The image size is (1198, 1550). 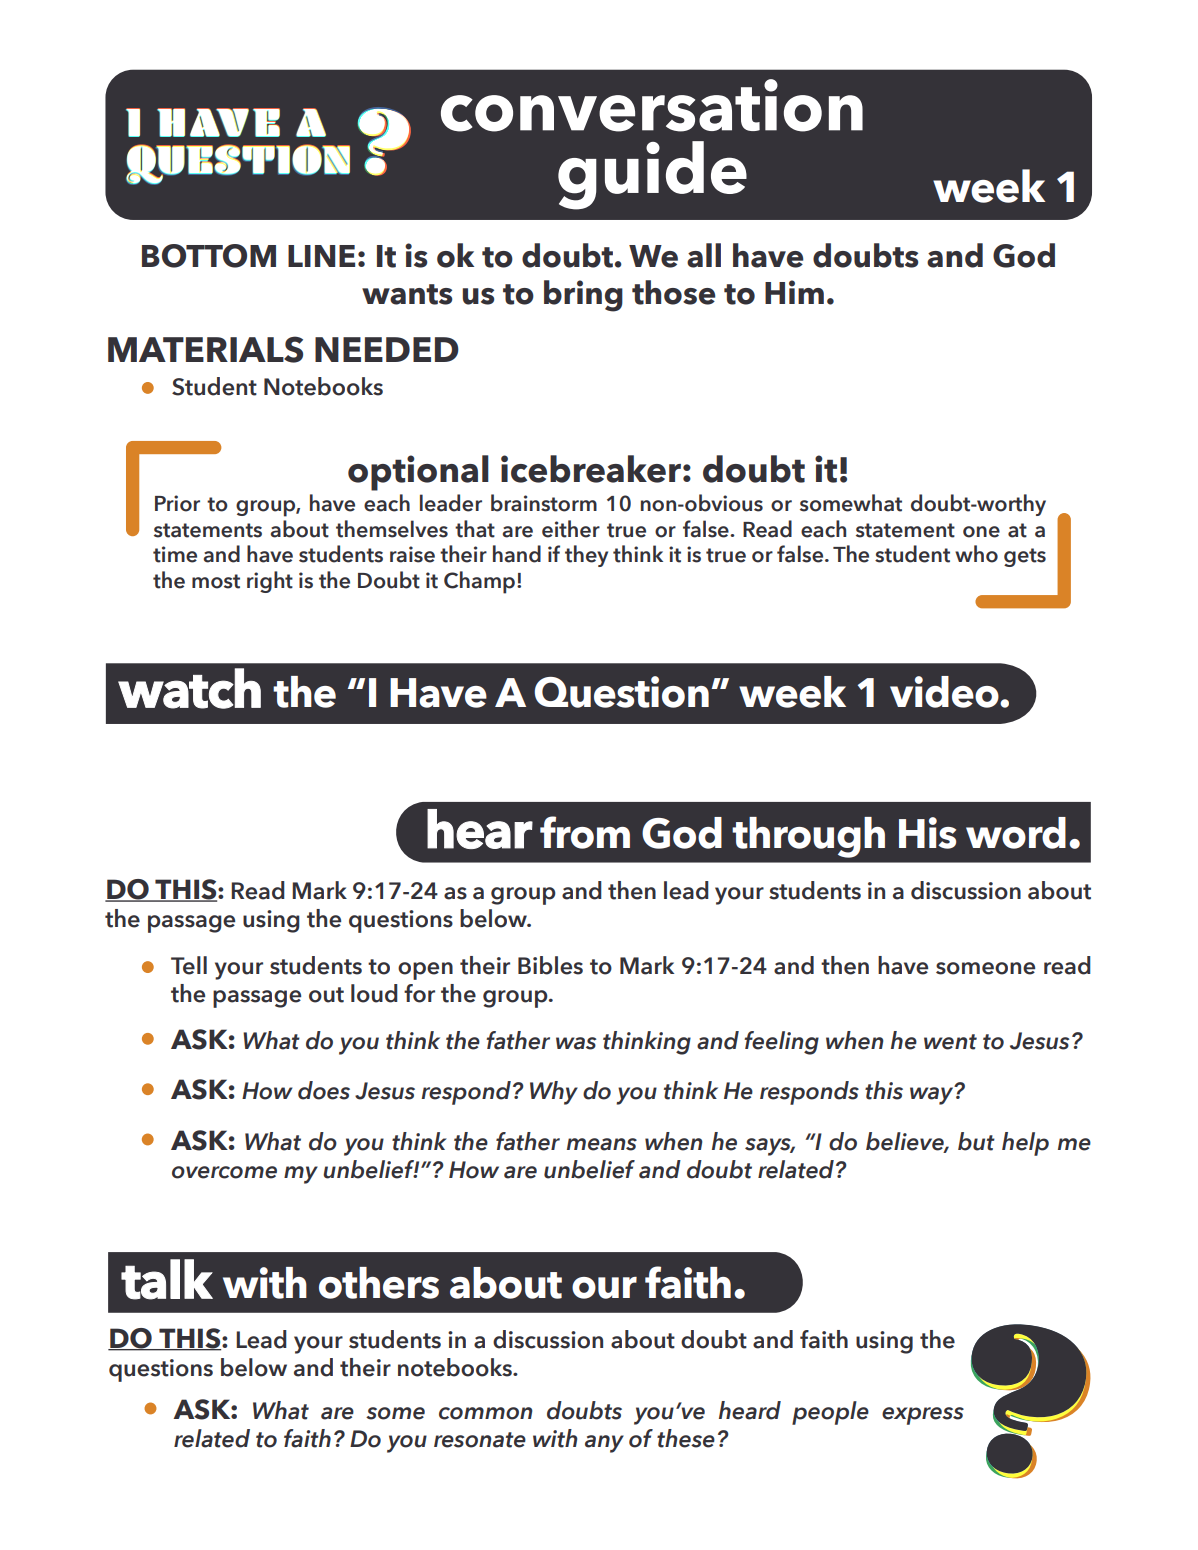 I want to click on from, so click(x=585, y=832).
